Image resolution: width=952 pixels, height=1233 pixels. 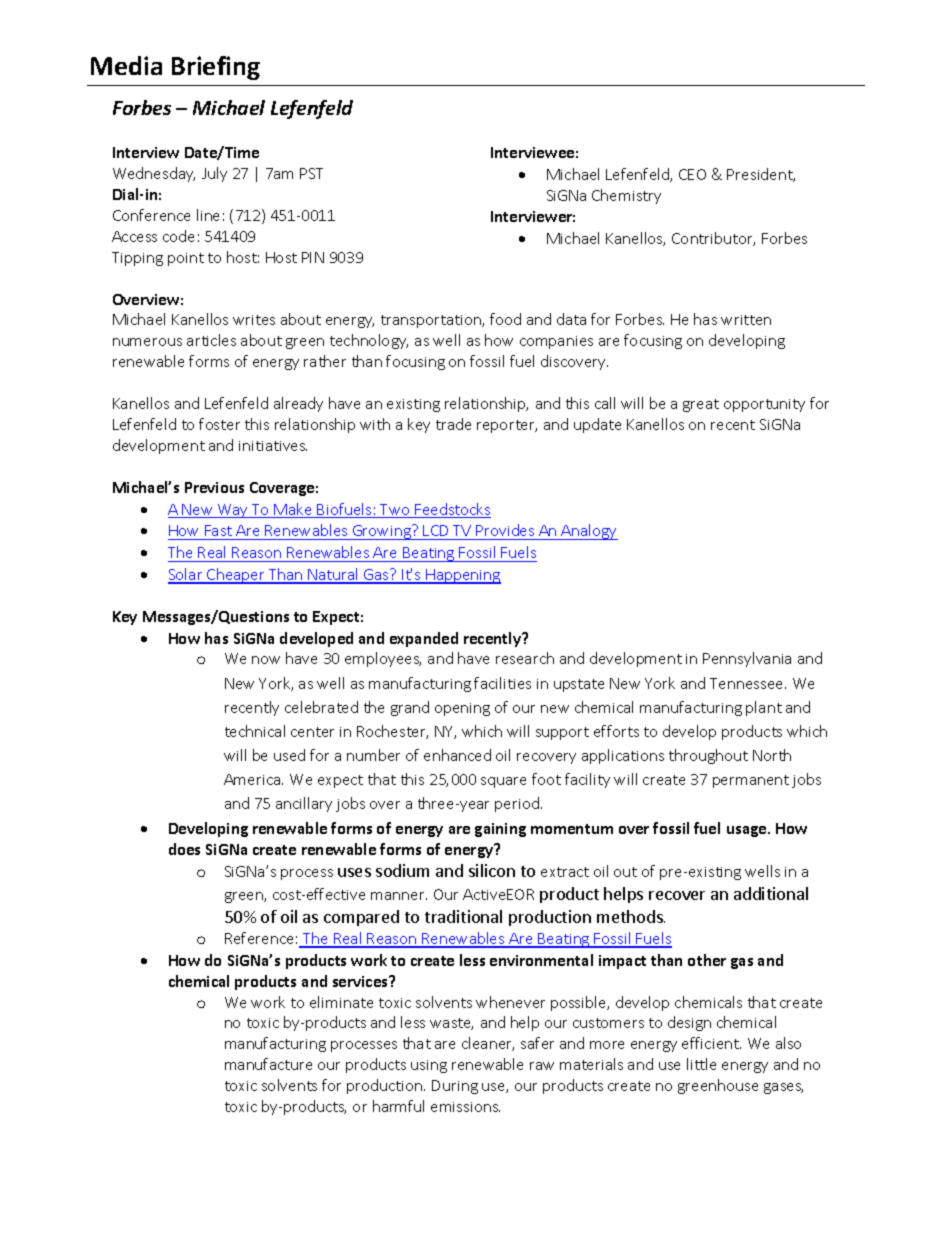 I want to click on Feedstocks, so click(x=452, y=510).
